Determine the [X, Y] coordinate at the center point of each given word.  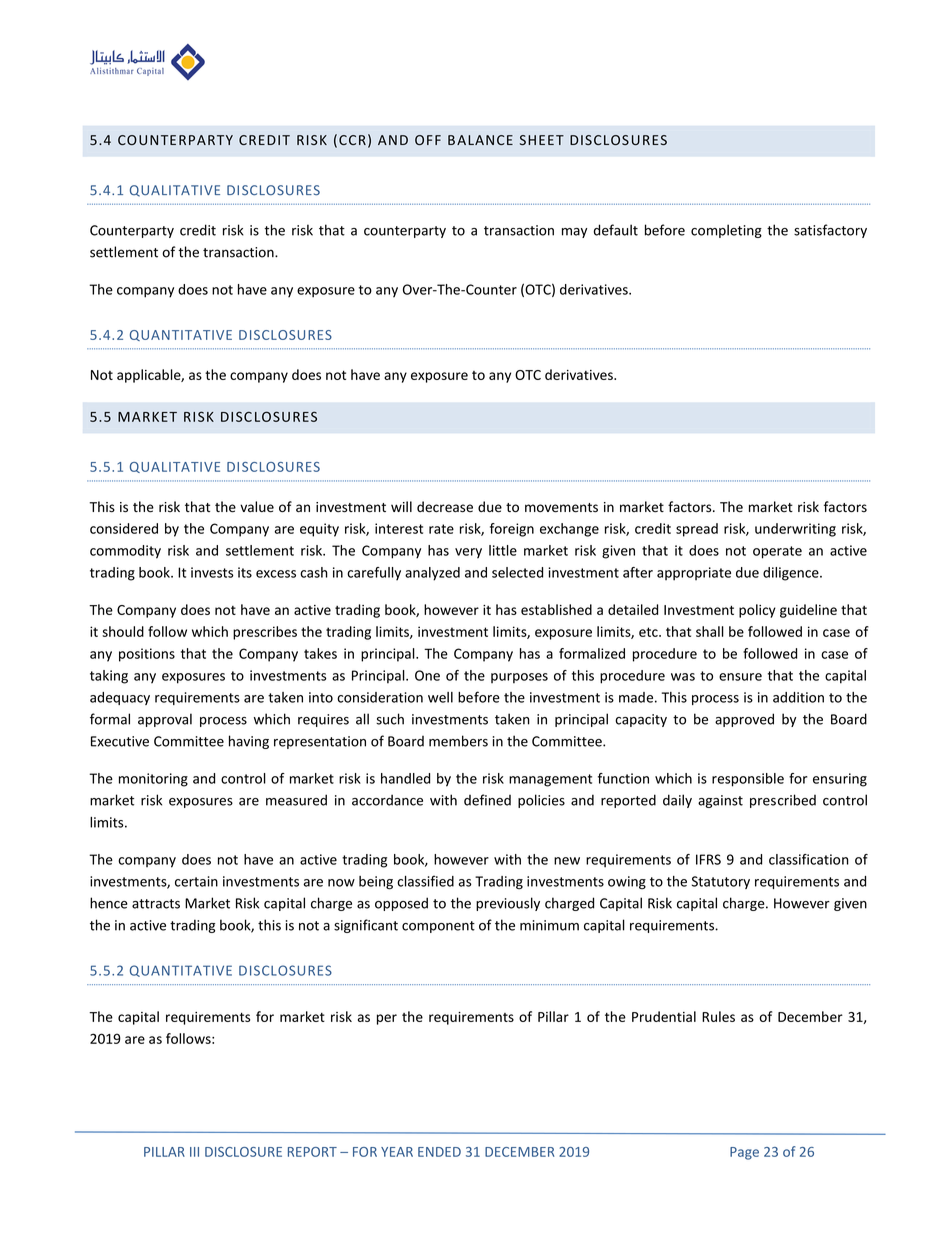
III [194, 1152]
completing [726, 231]
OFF [428, 140]
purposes [519, 678]
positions [147, 655]
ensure [740, 677]
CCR [352, 140]
